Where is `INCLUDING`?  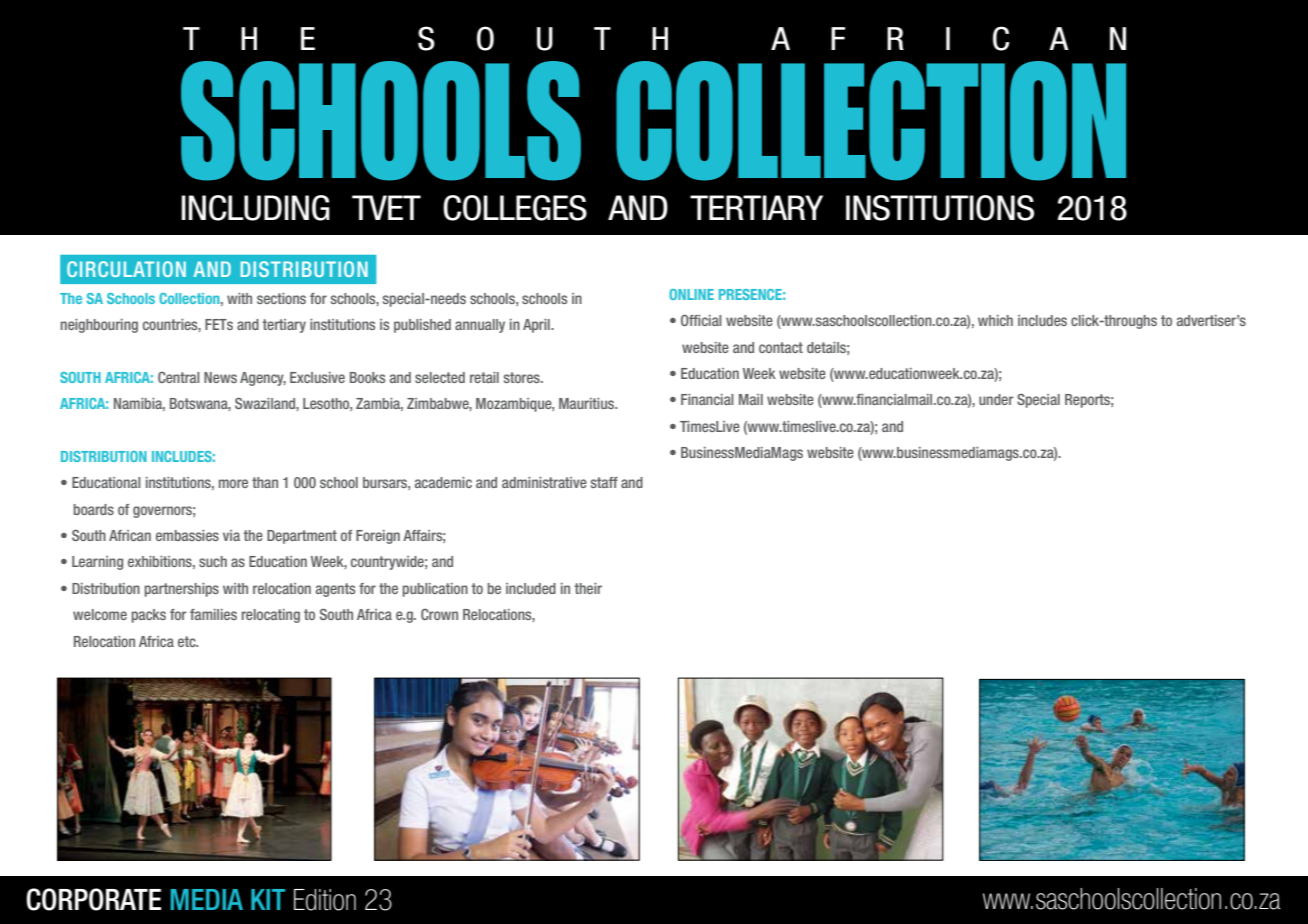 INCLUDING is located at coordinates (255, 208).
